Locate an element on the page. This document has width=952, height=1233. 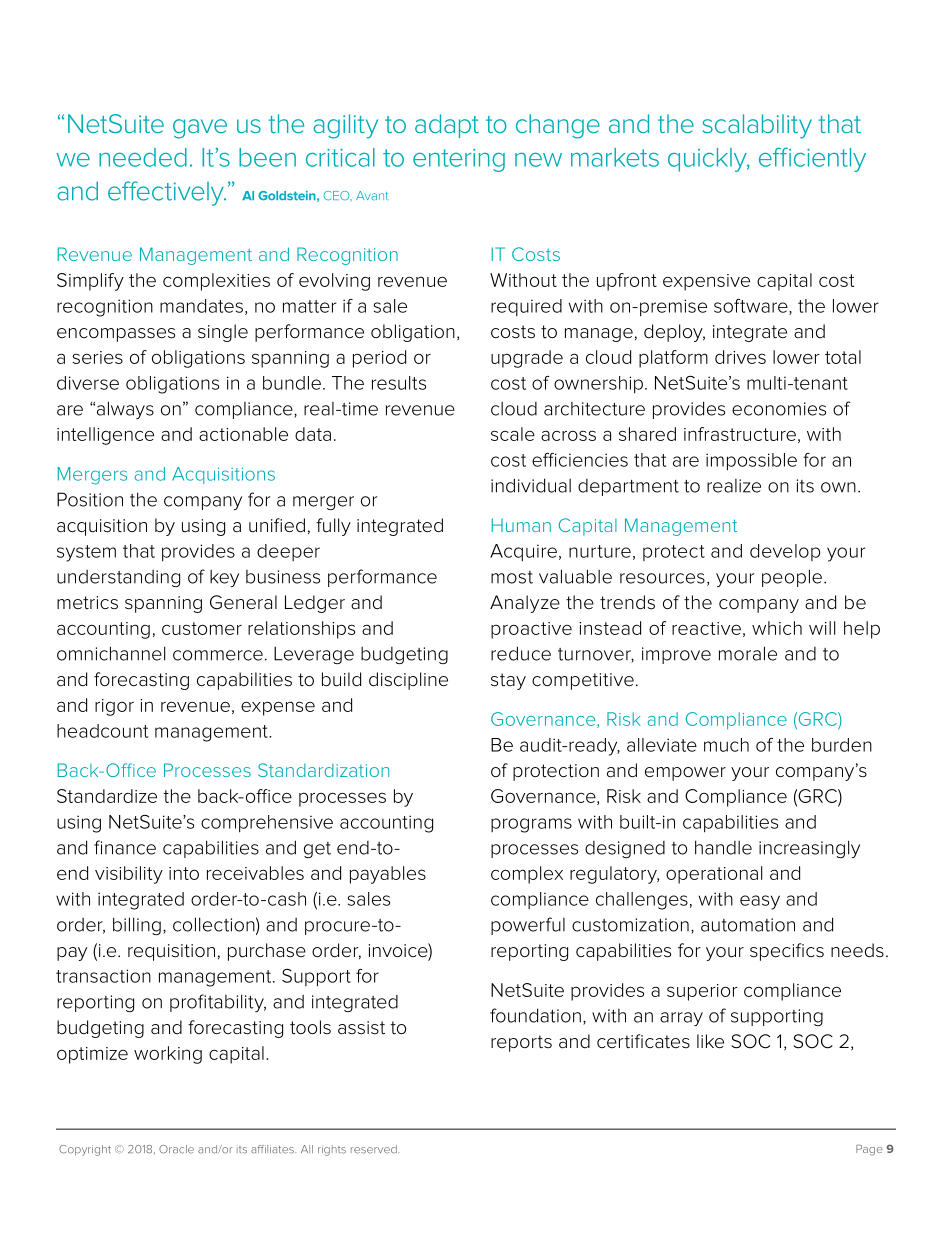
easy is located at coordinates (760, 902).
